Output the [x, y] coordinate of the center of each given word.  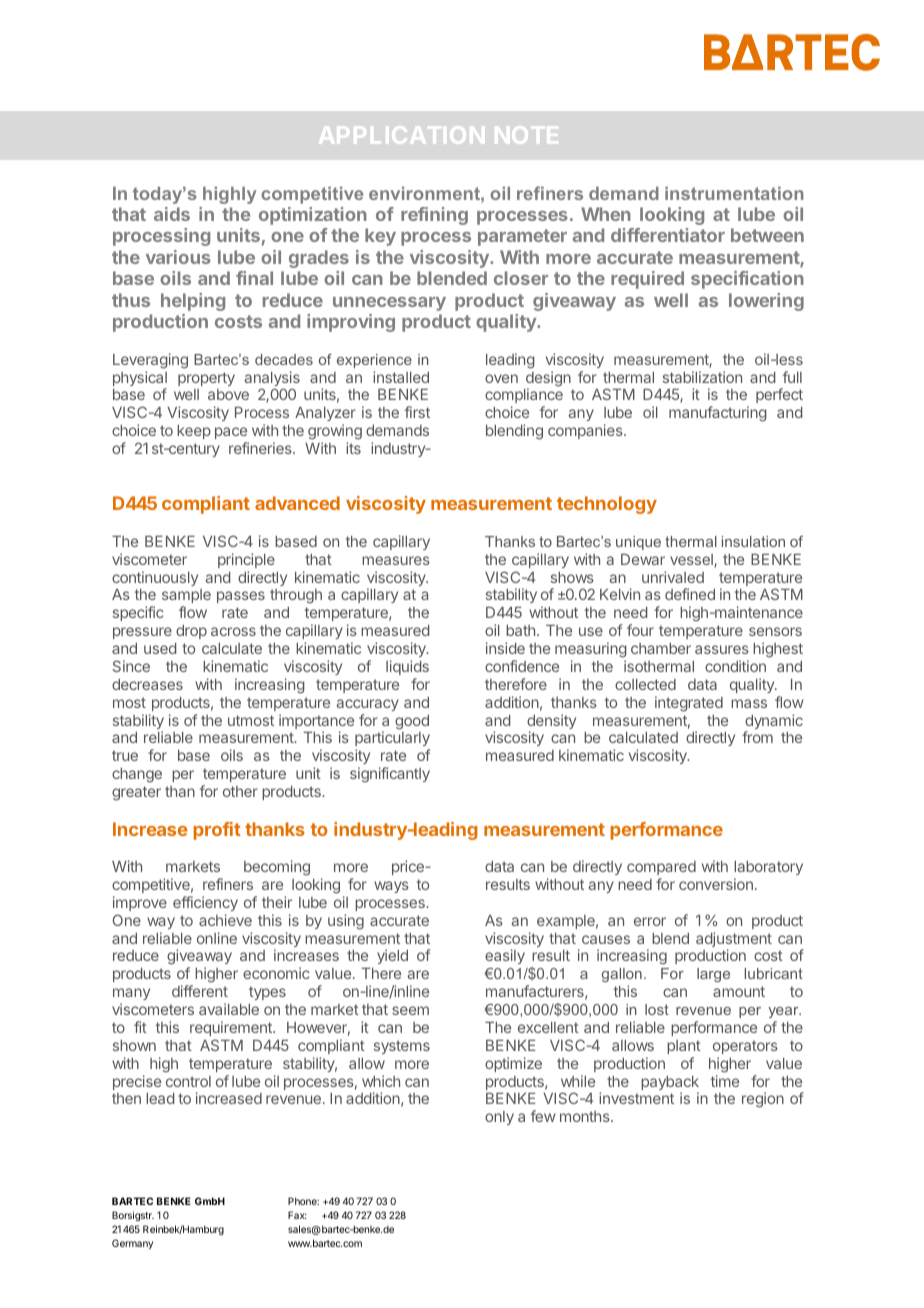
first [417, 412]
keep [194, 432]
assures [722, 649]
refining [434, 216]
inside [505, 648]
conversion [716, 884]
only [499, 1118]
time [725, 1081]
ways [391, 887]
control [188, 1081]
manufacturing [718, 414]
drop [191, 632]
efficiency [205, 903]
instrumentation [734, 193]
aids [172, 214]
